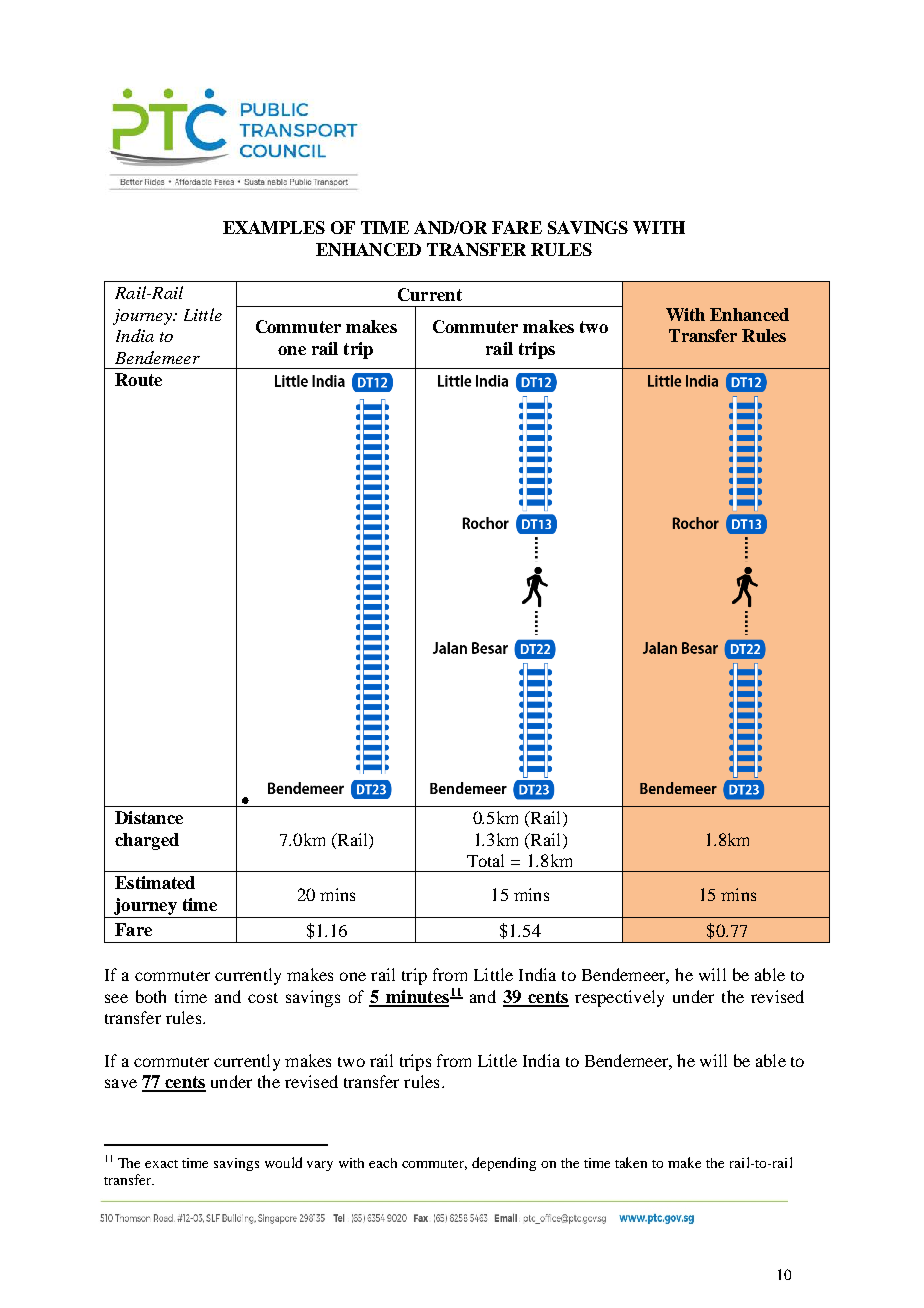 This document has height=1308, width=924. I want to click on EXAMPLES, so click(274, 227).
